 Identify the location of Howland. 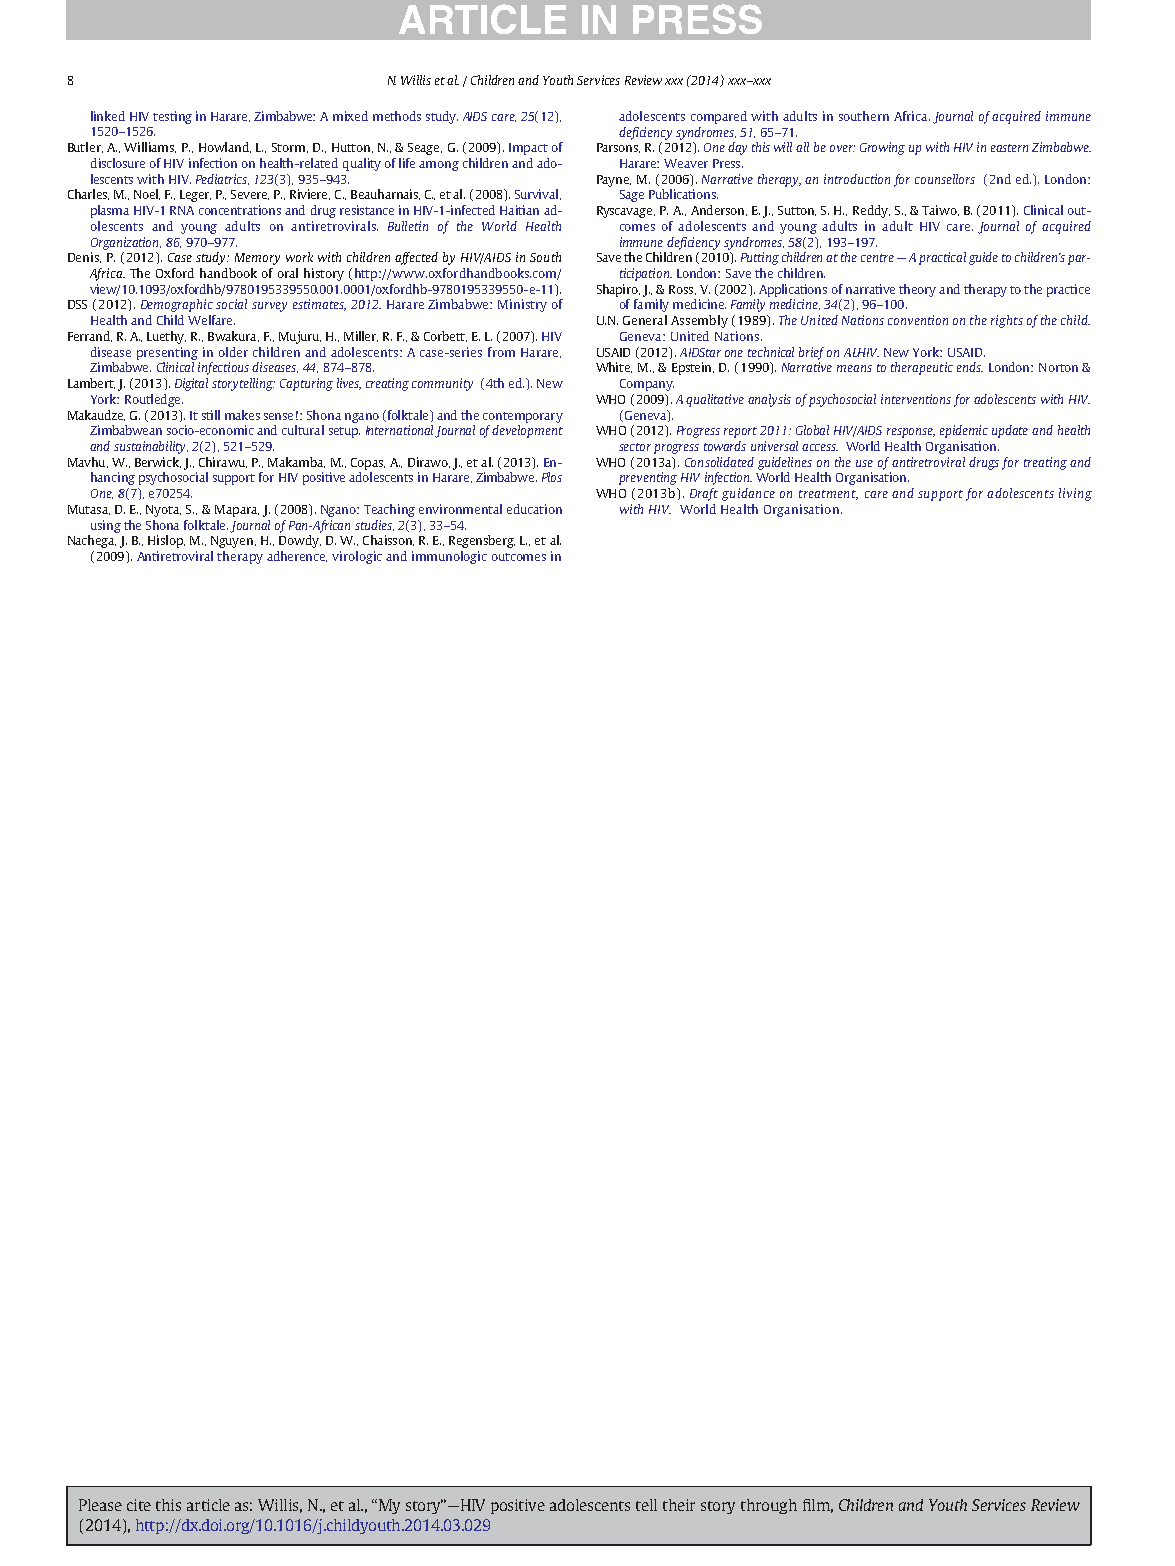
(225, 147).
